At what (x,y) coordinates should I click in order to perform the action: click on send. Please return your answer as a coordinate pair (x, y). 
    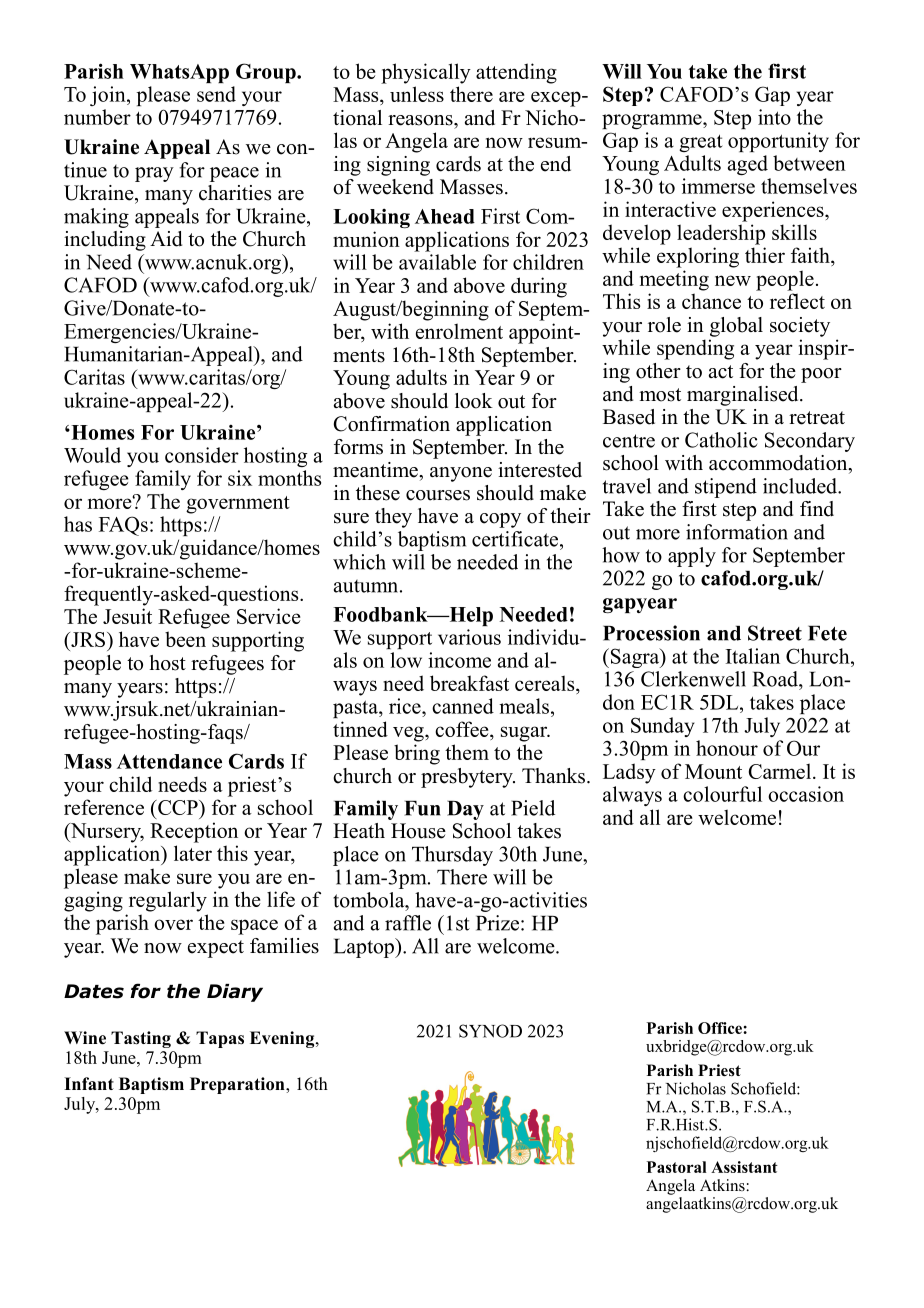
    Looking at the image, I should click on (216, 94).
